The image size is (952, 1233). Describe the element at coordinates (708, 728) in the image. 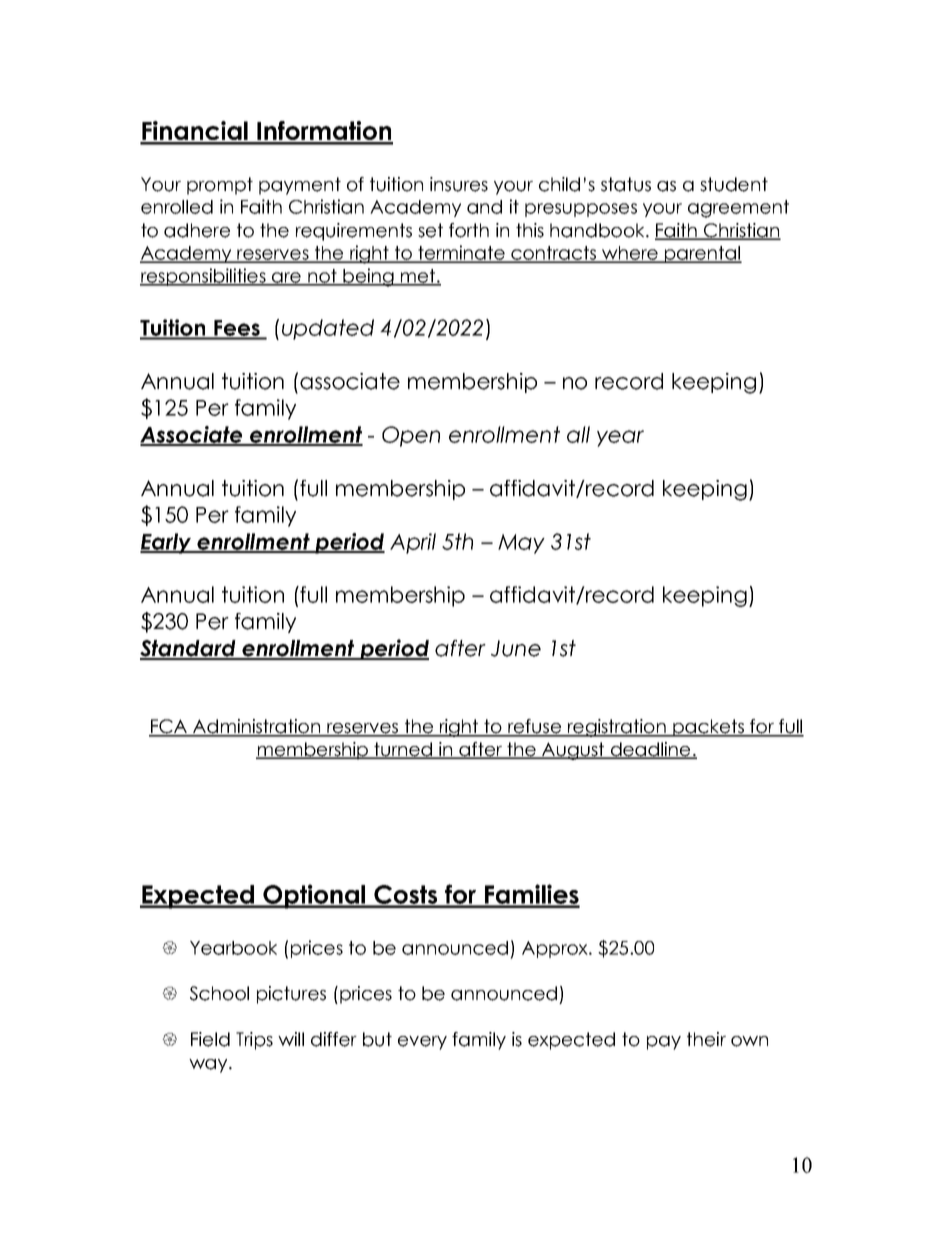

I see `packets` at that location.
